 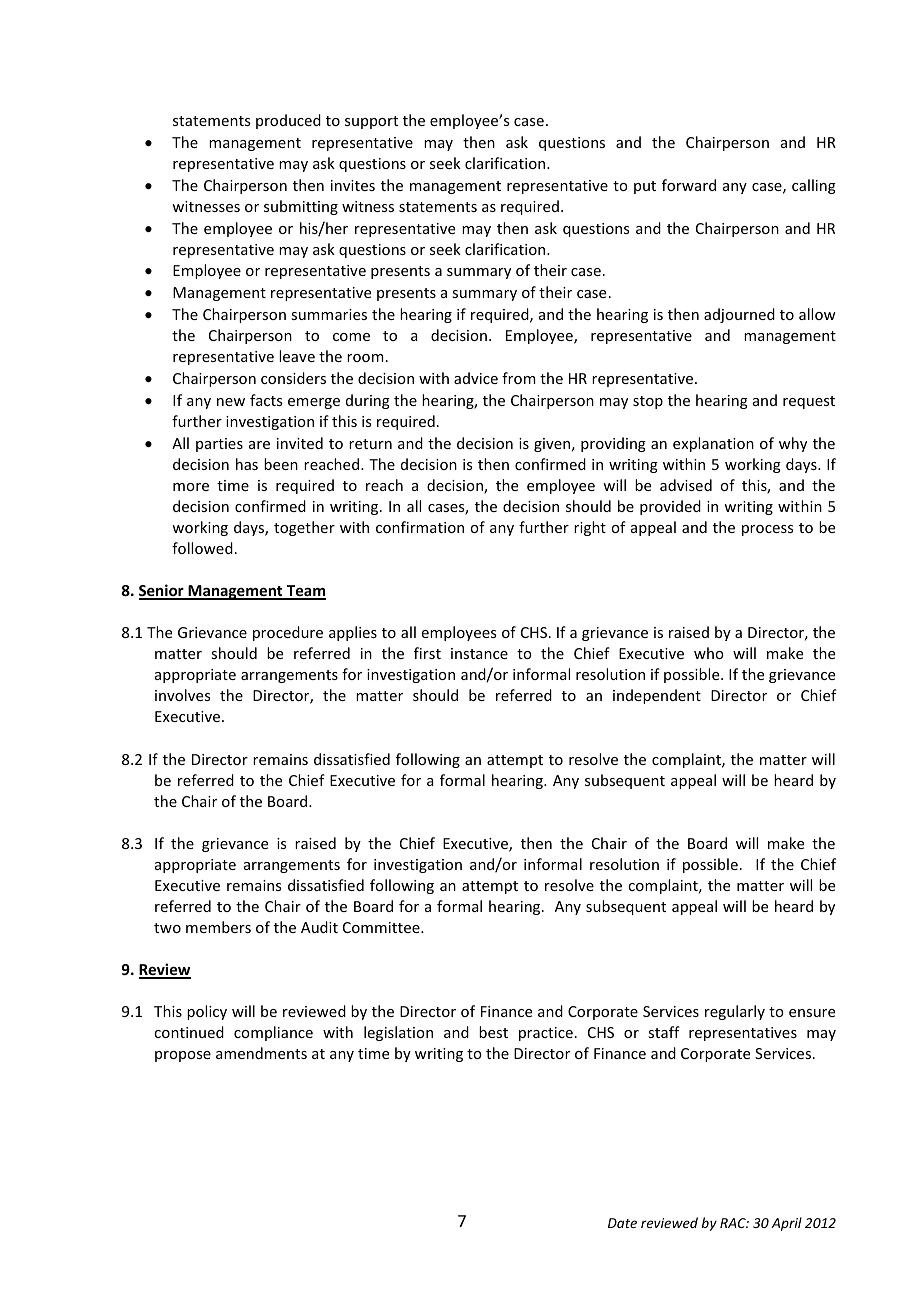 I want to click on produced, so click(x=288, y=121).
